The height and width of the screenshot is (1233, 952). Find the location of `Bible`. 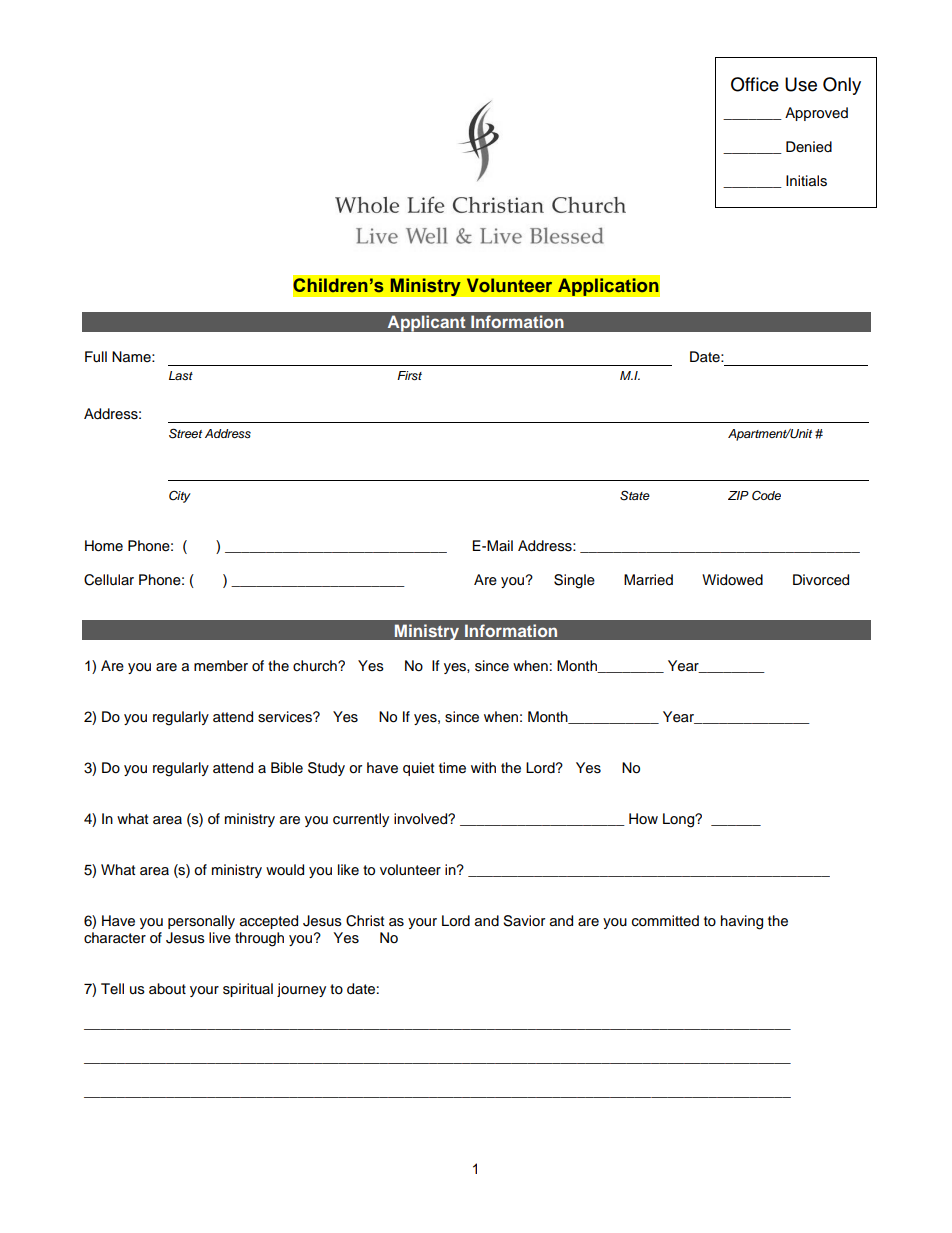

Bible is located at coordinates (287, 768).
